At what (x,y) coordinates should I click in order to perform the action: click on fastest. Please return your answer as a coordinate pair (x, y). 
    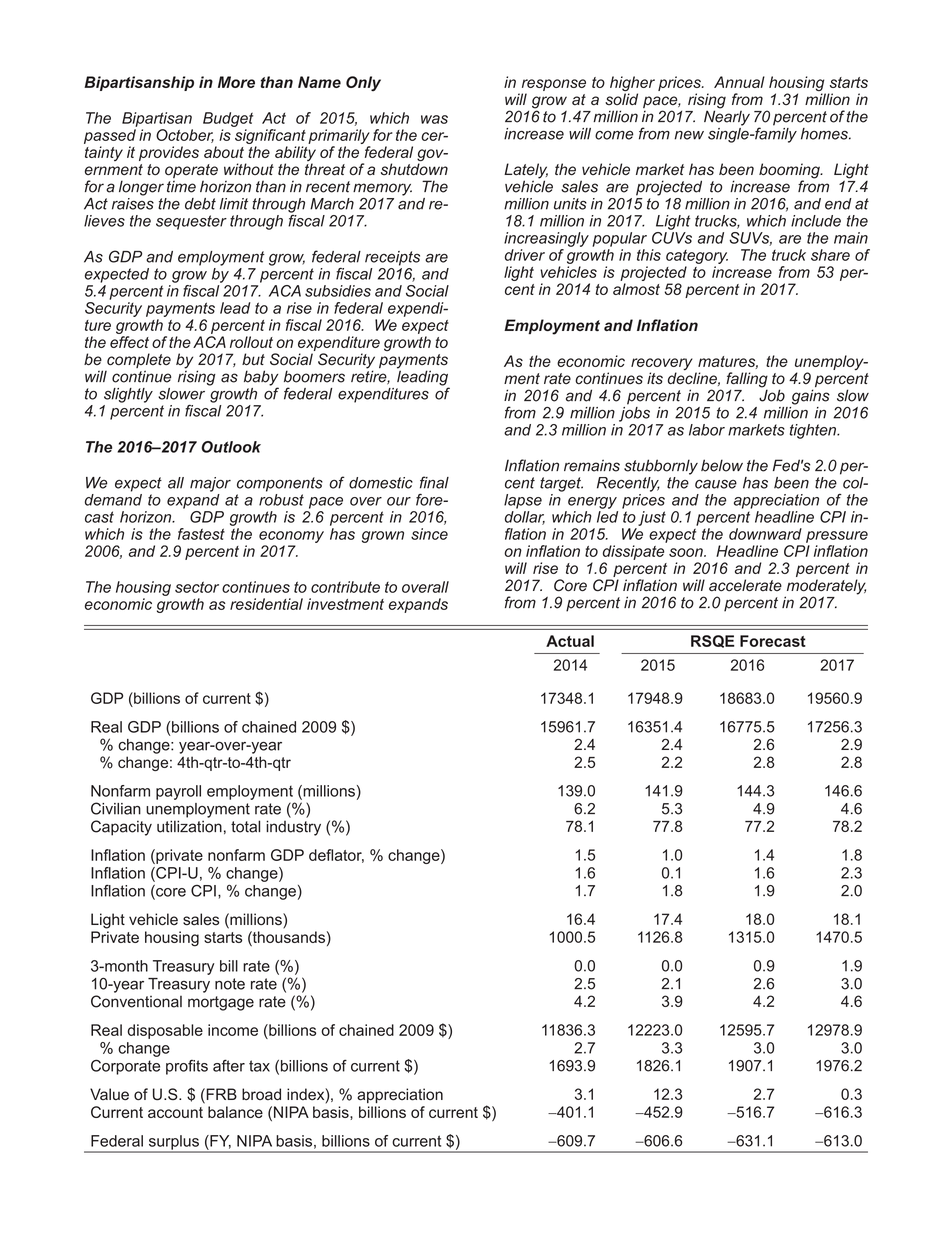
    Looking at the image, I should click on (201, 534).
